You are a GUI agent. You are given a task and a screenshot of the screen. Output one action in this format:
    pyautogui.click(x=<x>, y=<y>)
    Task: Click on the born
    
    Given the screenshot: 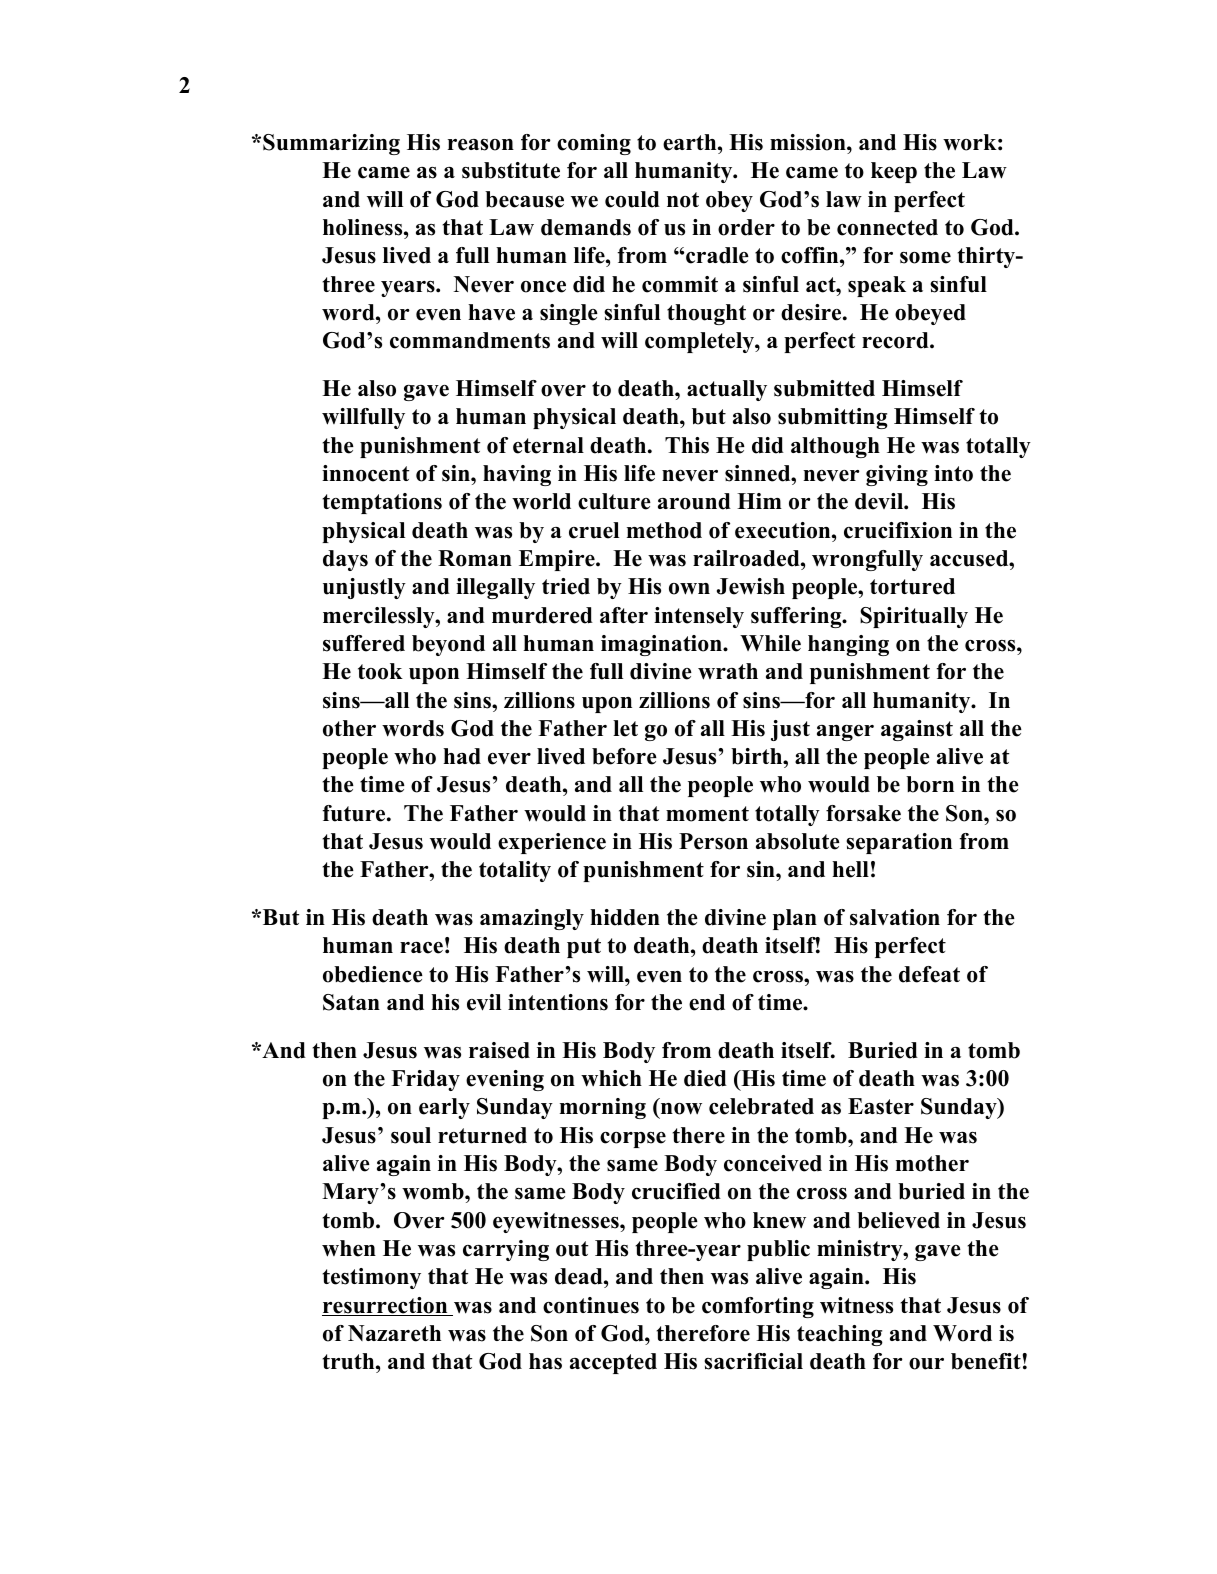 What is the action you would take?
    pyautogui.click(x=930, y=784)
